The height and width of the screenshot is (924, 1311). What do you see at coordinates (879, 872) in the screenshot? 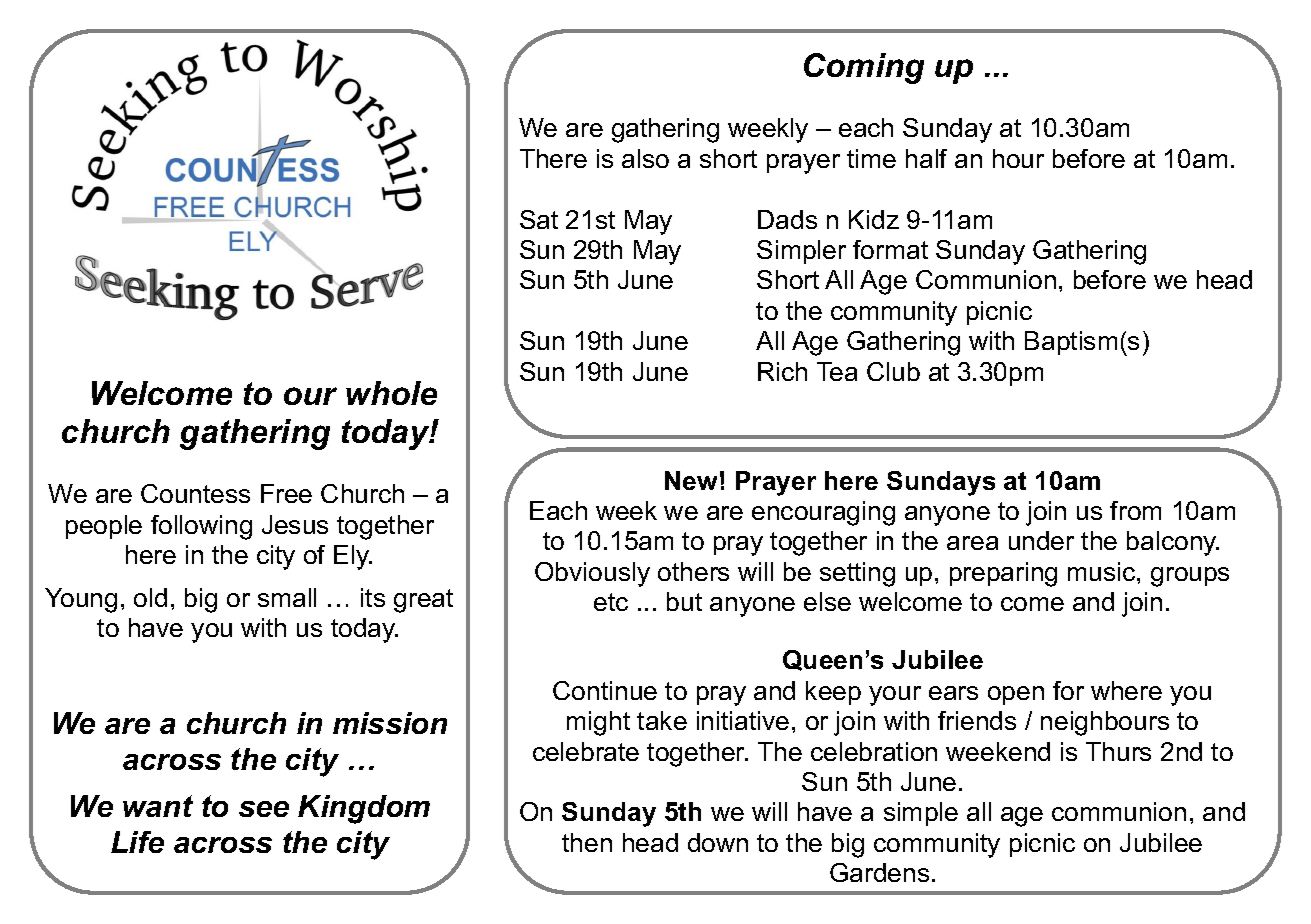
I see `Gardens` at bounding box center [879, 872].
